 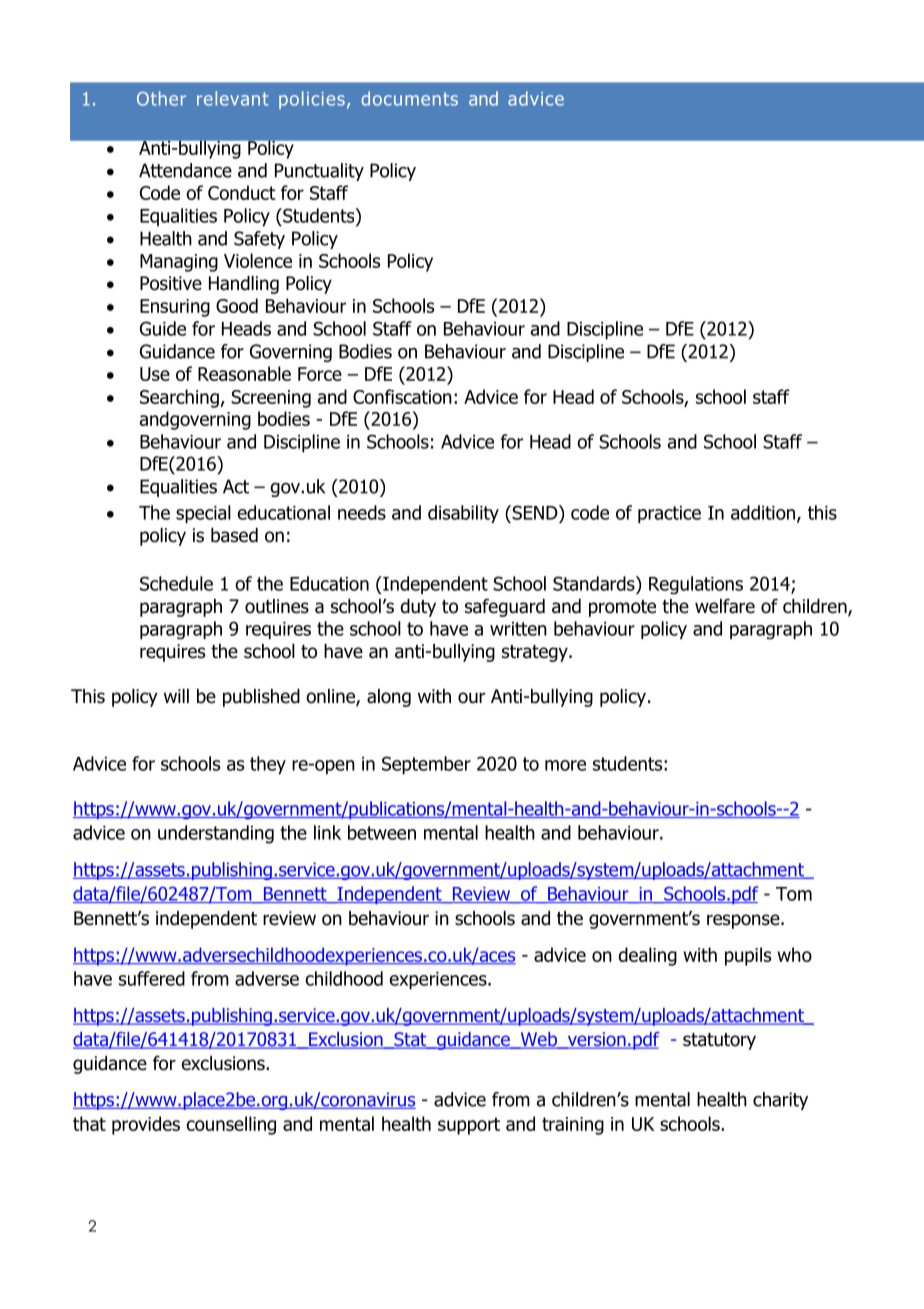 What do you see at coordinates (763, 512) in the screenshot?
I see `addition` at bounding box center [763, 512].
